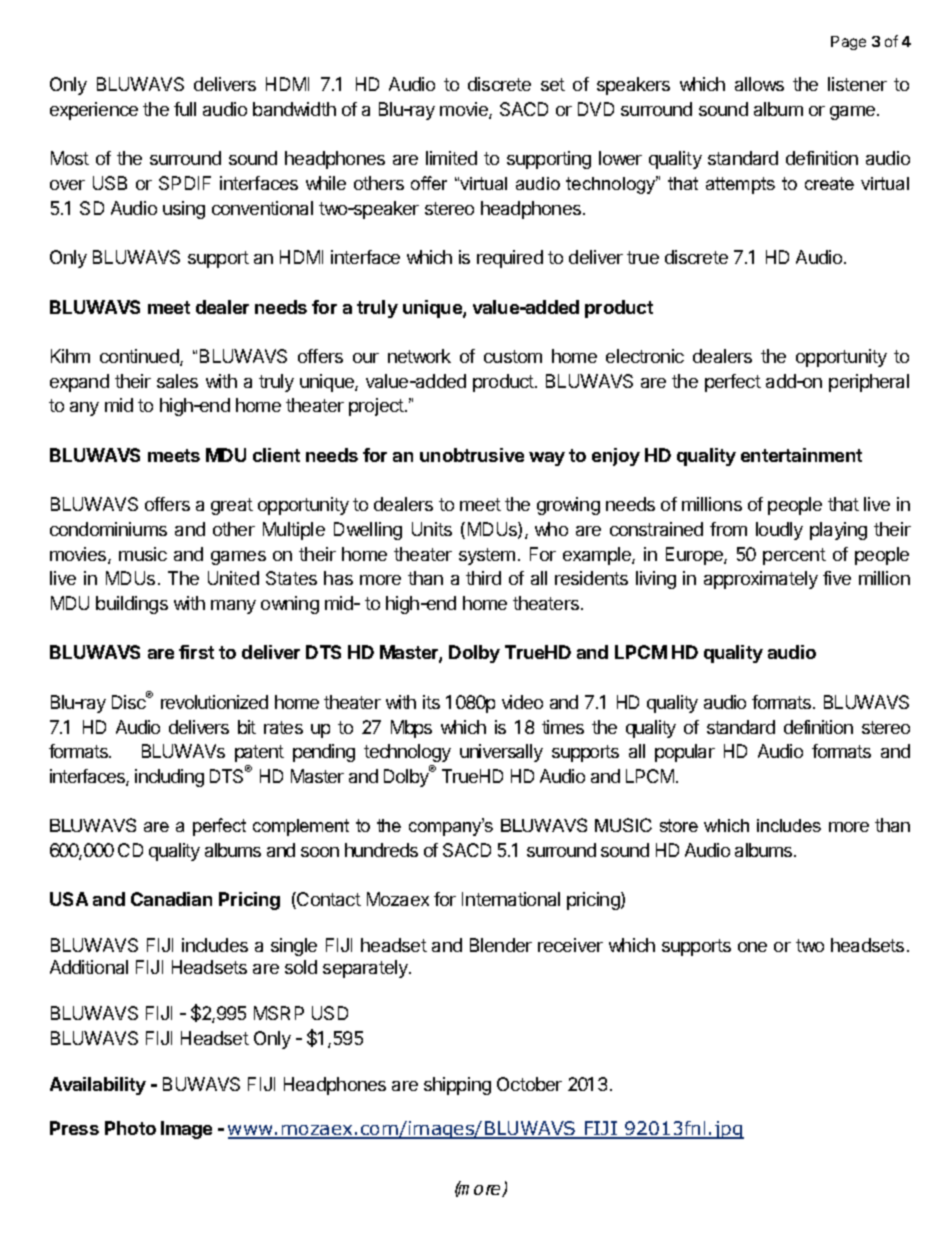  Describe the element at coordinates (801, 455) in the screenshot. I see `entertainment` at that location.
